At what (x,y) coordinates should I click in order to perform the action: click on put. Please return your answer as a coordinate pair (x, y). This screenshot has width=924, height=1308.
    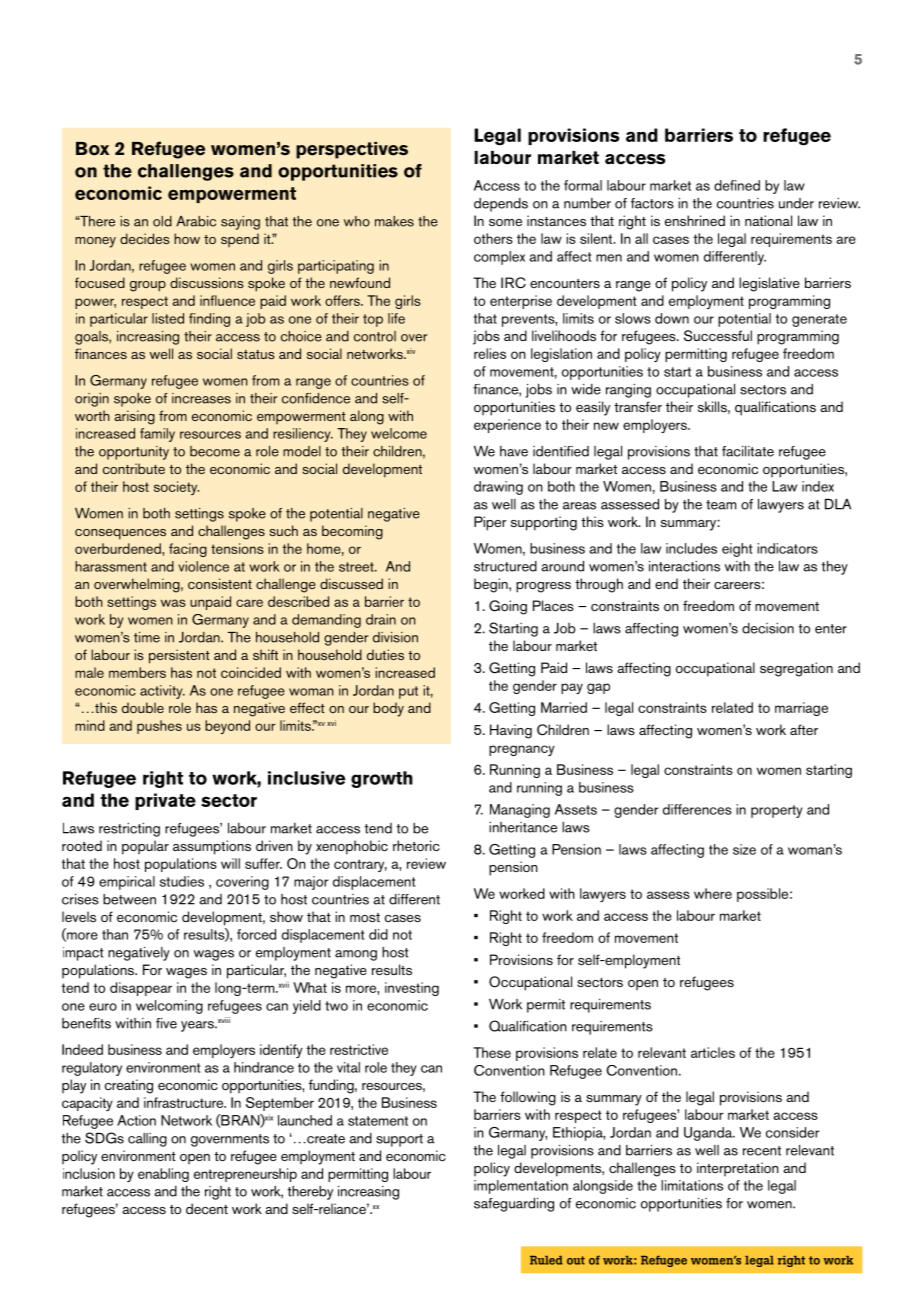
    Looking at the image, I should click on (408, 692).
